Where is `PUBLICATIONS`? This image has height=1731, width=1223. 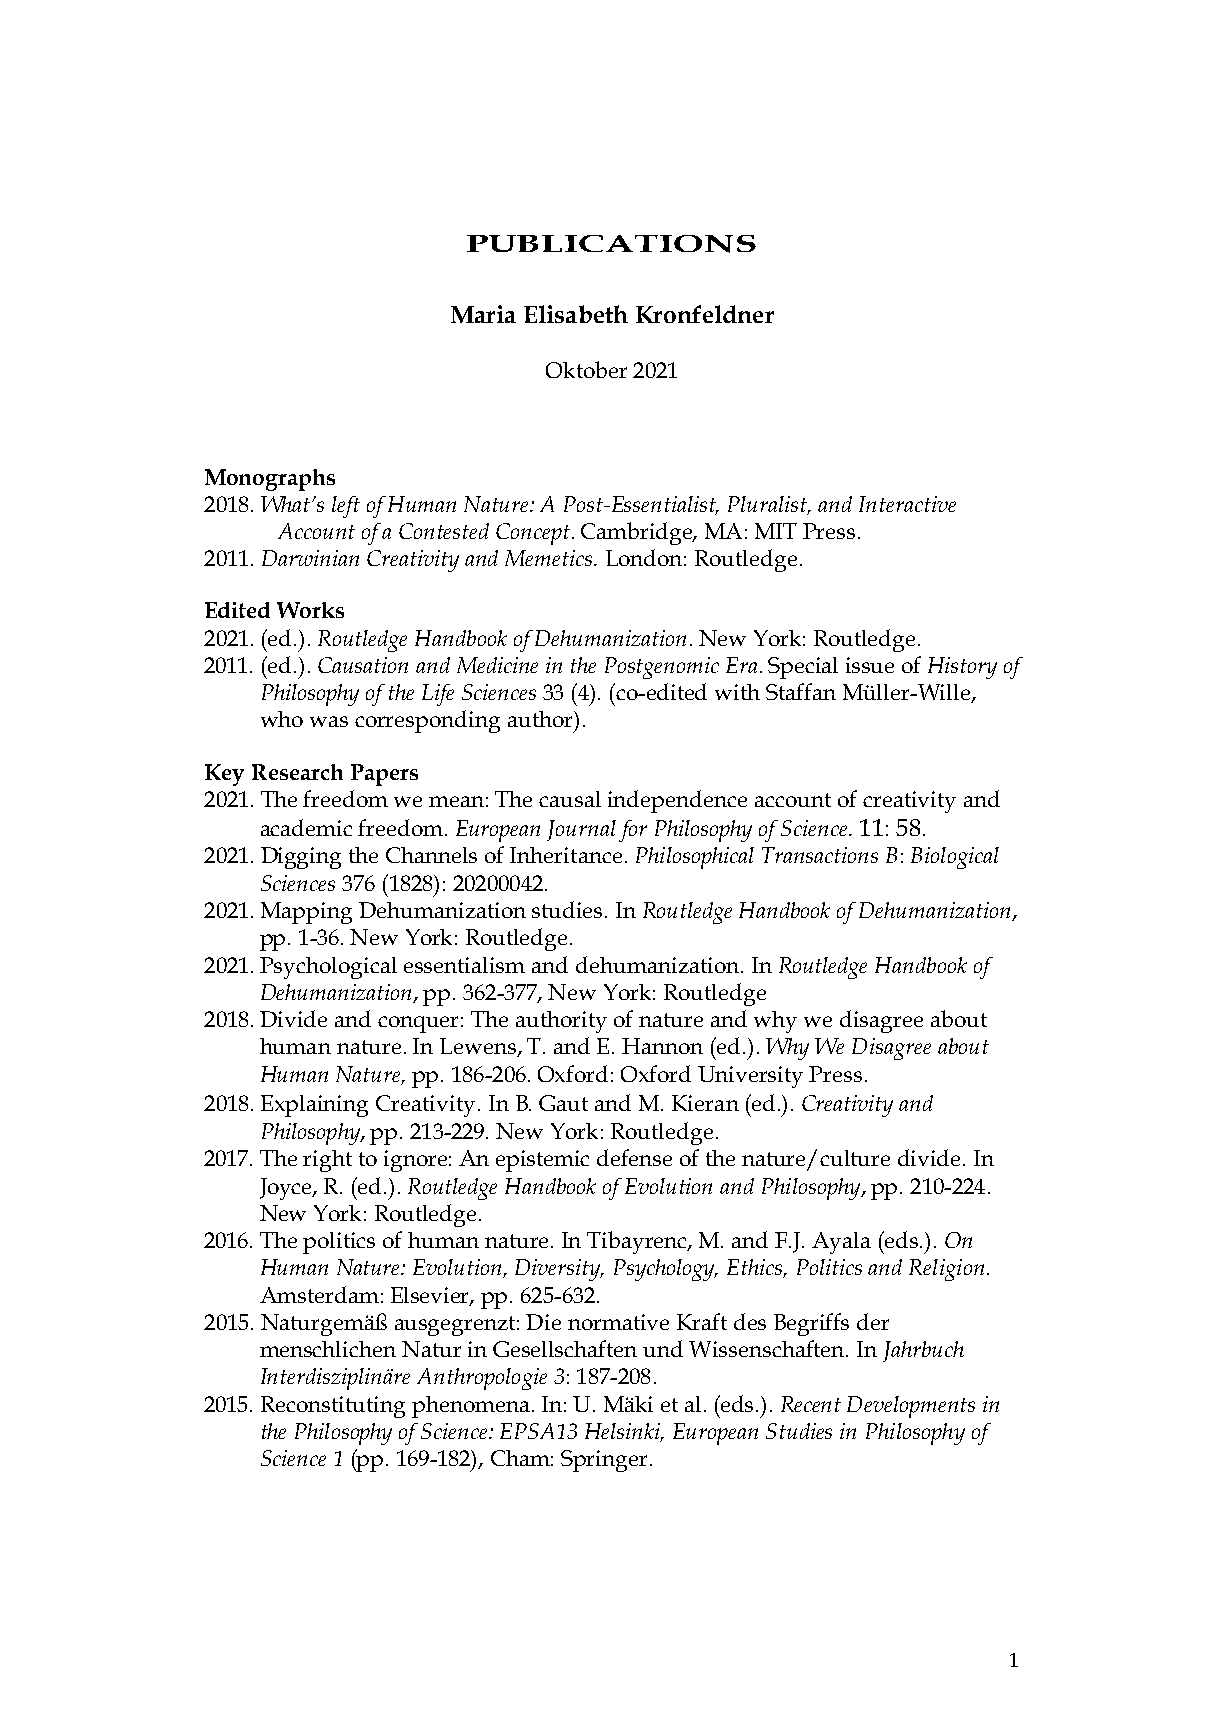
PUBLICATIONS is located at coordinates (611, 244).
